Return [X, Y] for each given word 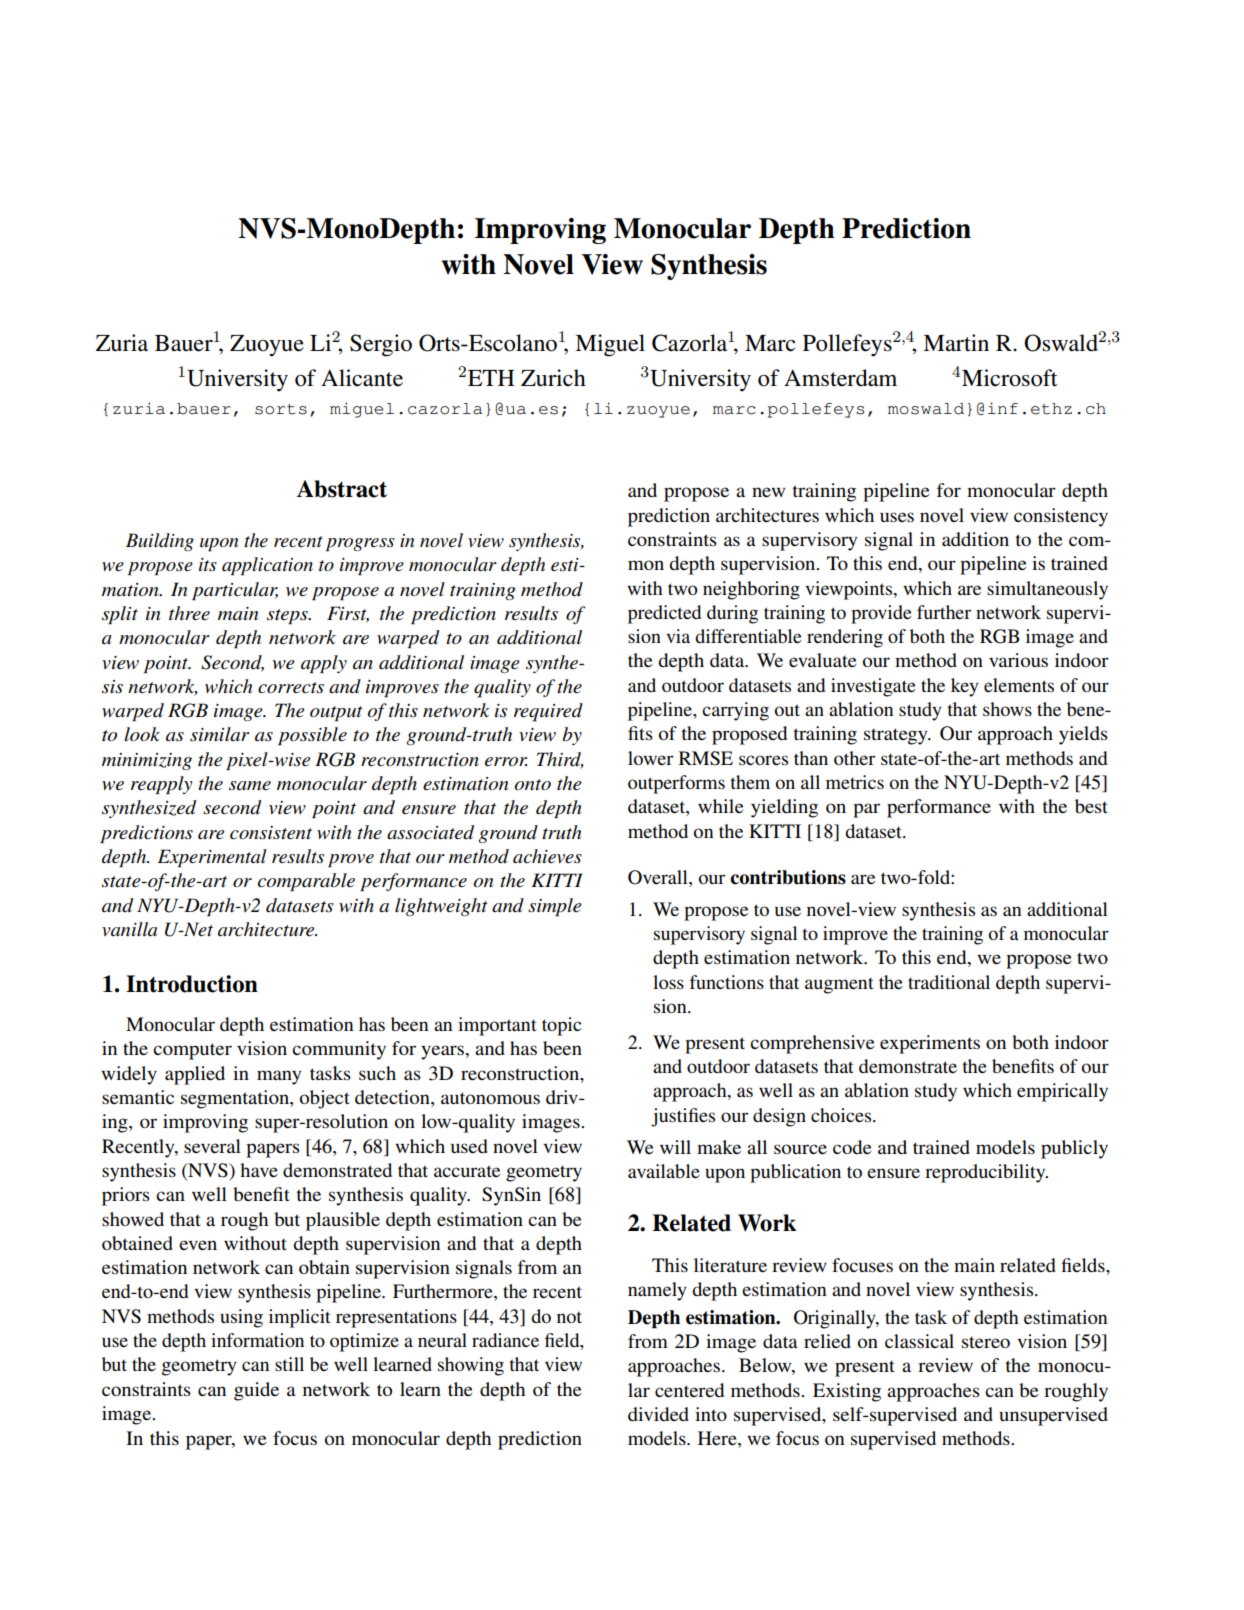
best [1091, 806]
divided [658, 1414]
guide [256, 1391]
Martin [956, 343]
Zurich [553, 378]
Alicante [362, 378]
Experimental [212, 858]
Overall [659, 878]
